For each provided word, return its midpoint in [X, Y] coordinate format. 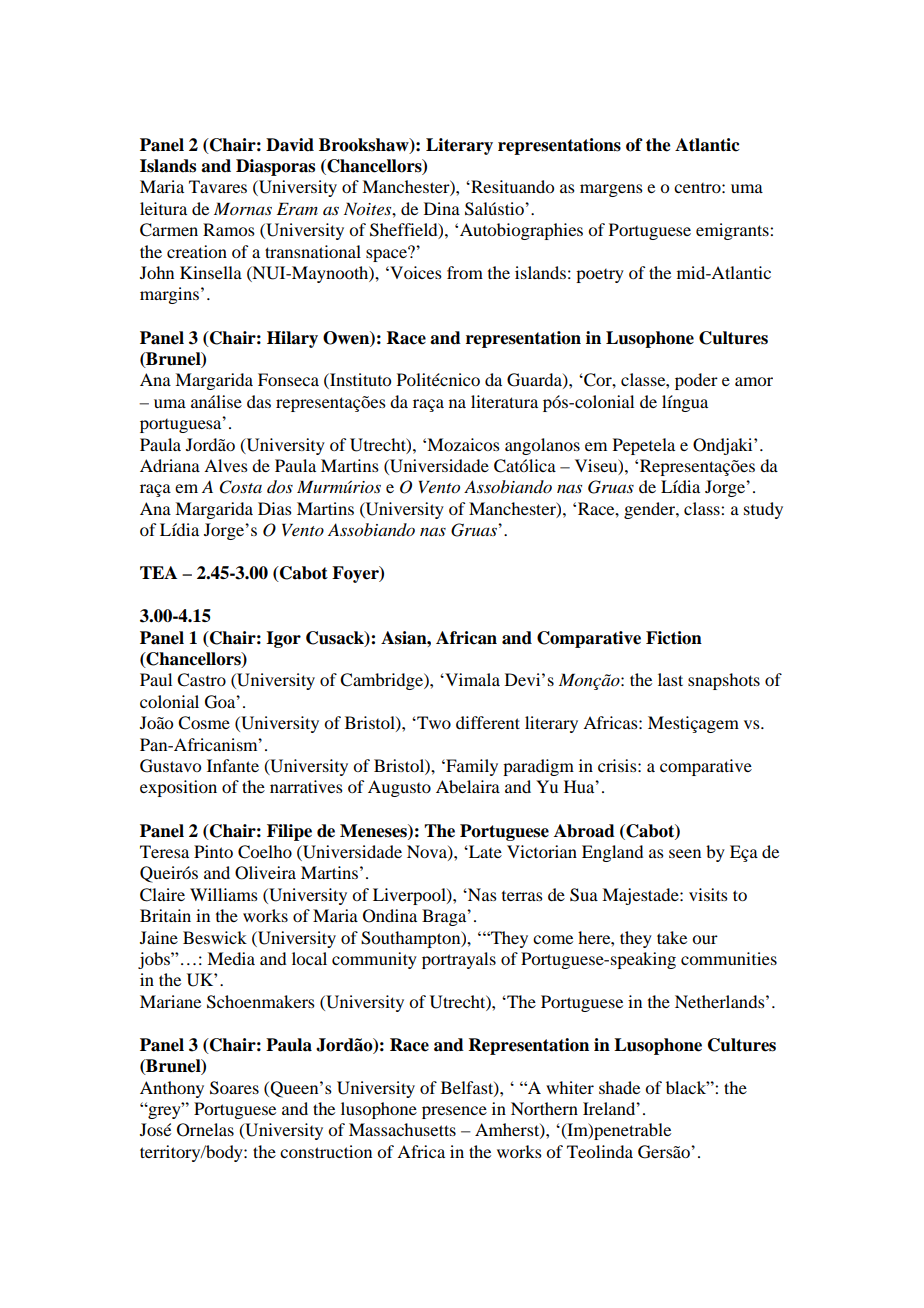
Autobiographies [521, 231]
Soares [234, 1088]
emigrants [733, 231]
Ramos [229, 229]
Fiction [674, 638]
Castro [201, 680]
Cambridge [382, 681]
